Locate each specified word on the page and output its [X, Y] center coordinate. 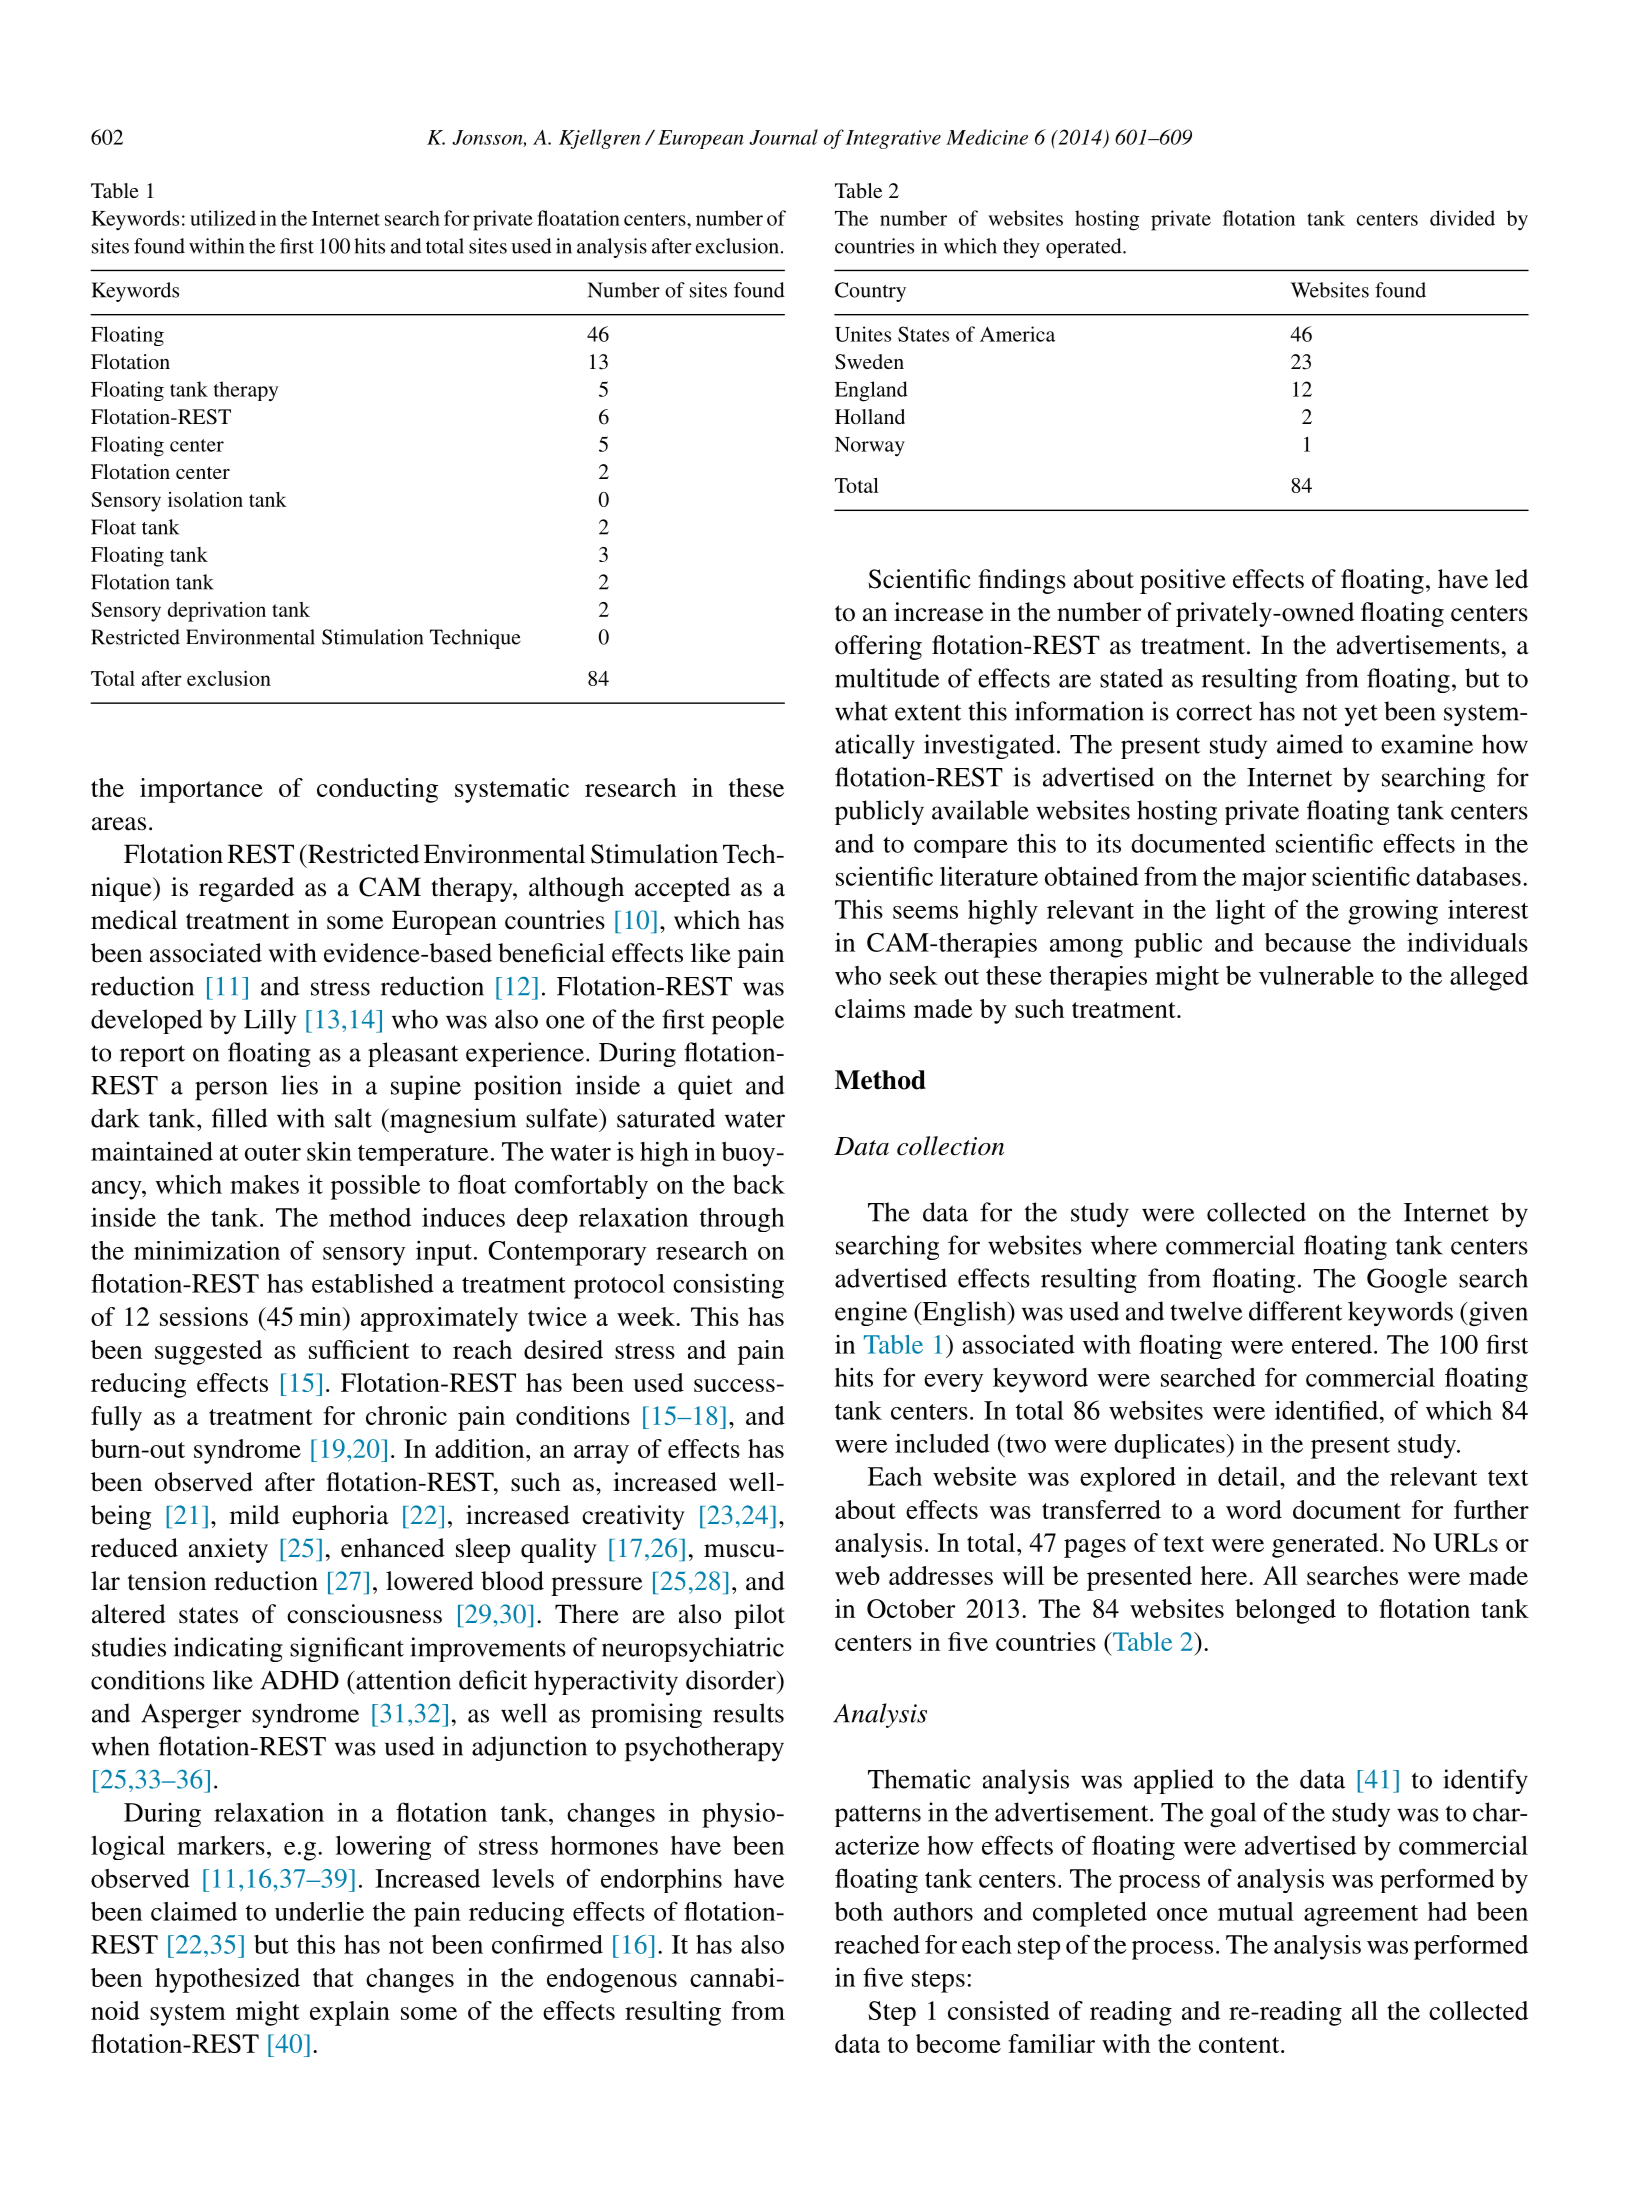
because [1308, 942]
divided [1462, 218]
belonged [1285, 1611]
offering [878, 647]
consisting [728, 1286]
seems [925, 912]
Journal [783, 137]
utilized [223, 218]
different [1295, 1311]
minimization [207, 1250]
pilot [759, 1616]
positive [1183, 581]
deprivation [217, 612]
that [333, 1977]
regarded [246, 889]
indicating [228, 1649]
